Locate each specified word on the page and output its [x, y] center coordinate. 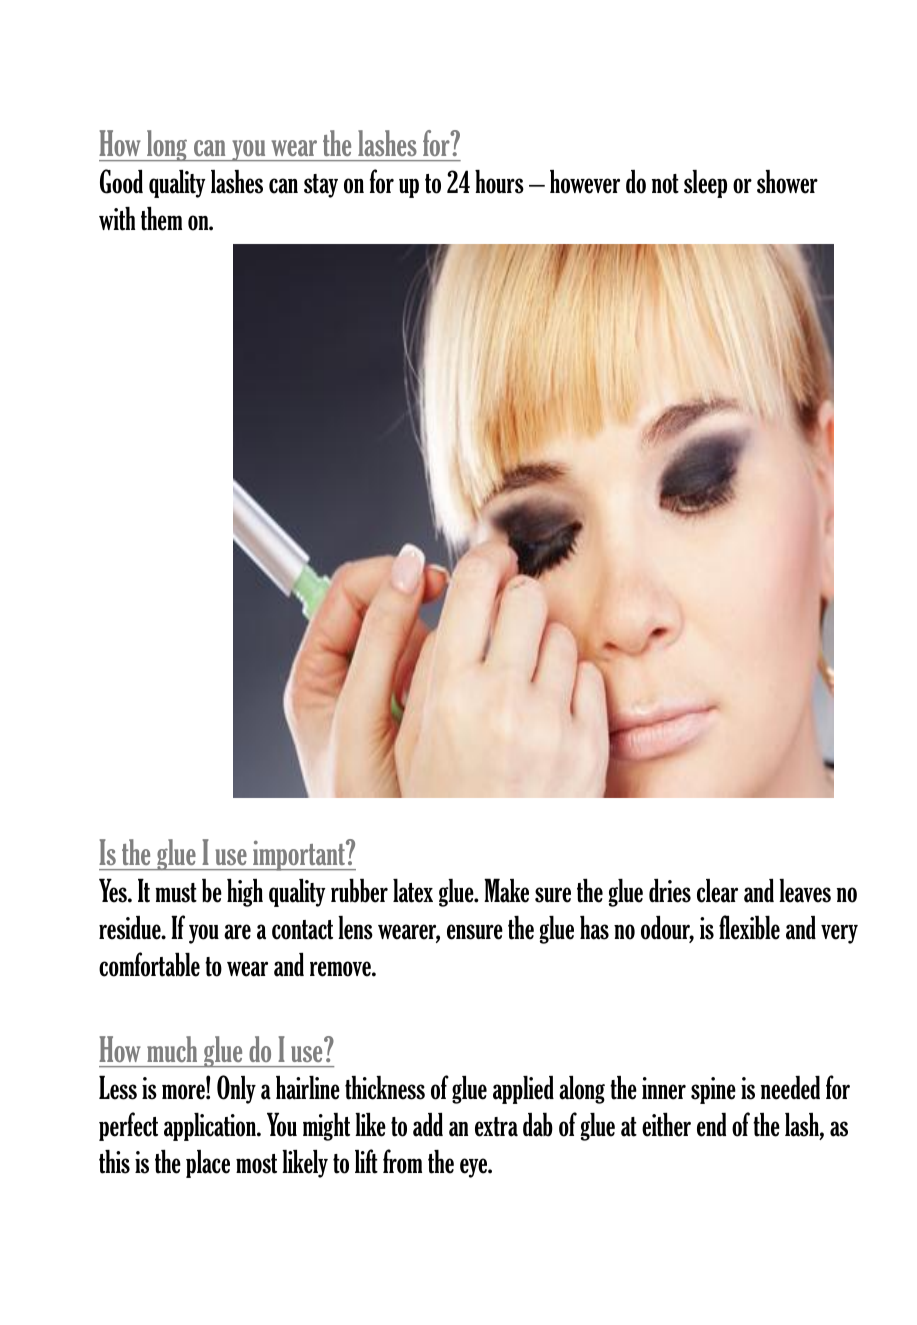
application [211, 1127]
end [711, 1125]
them [161, 219]
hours [499, 182]
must [176, 893]
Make [506, 890]
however [585, 182]
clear [717, 891]
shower [787, 182]
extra [496, 1127]
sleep [705, 184]
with [117, 219]
